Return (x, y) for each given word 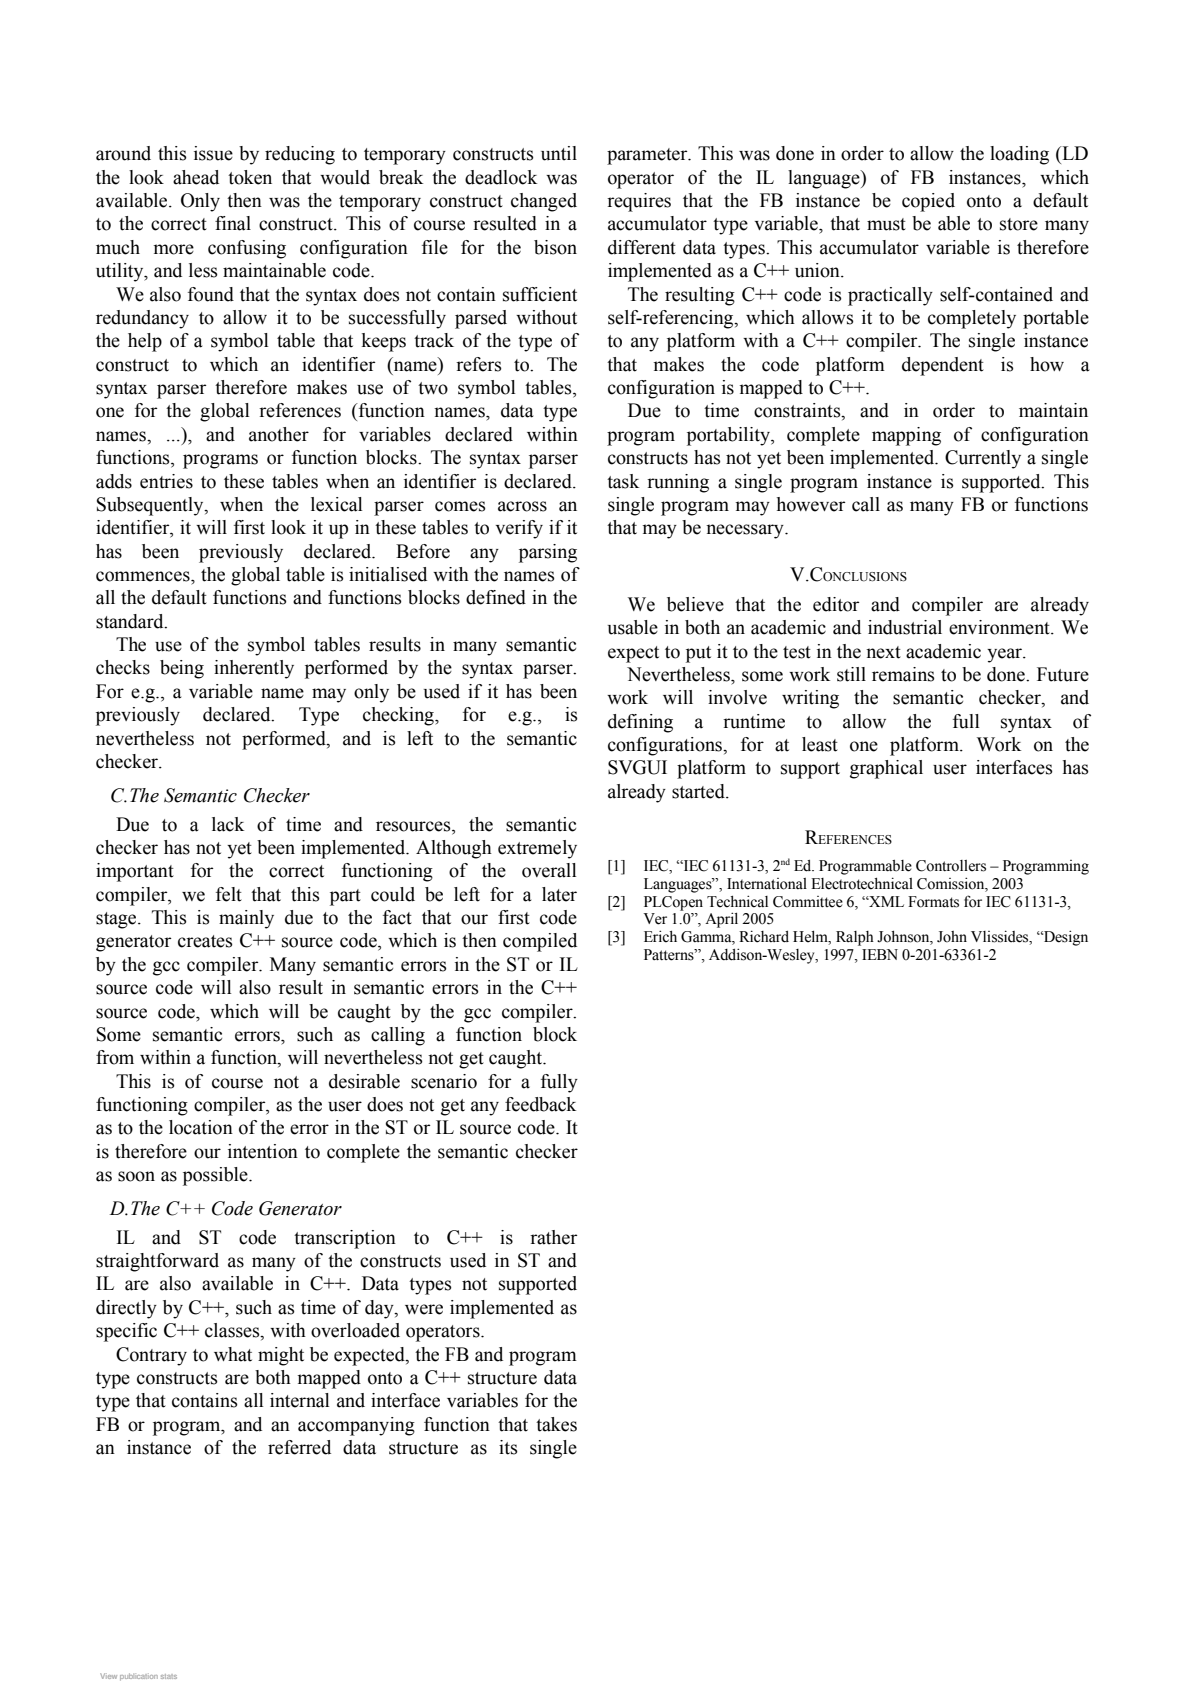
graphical (886, 769)
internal (299, 1400)
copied (928, 202)
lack (228, 824)
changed (544, 202)
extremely (537, 849)
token (250, 177)
